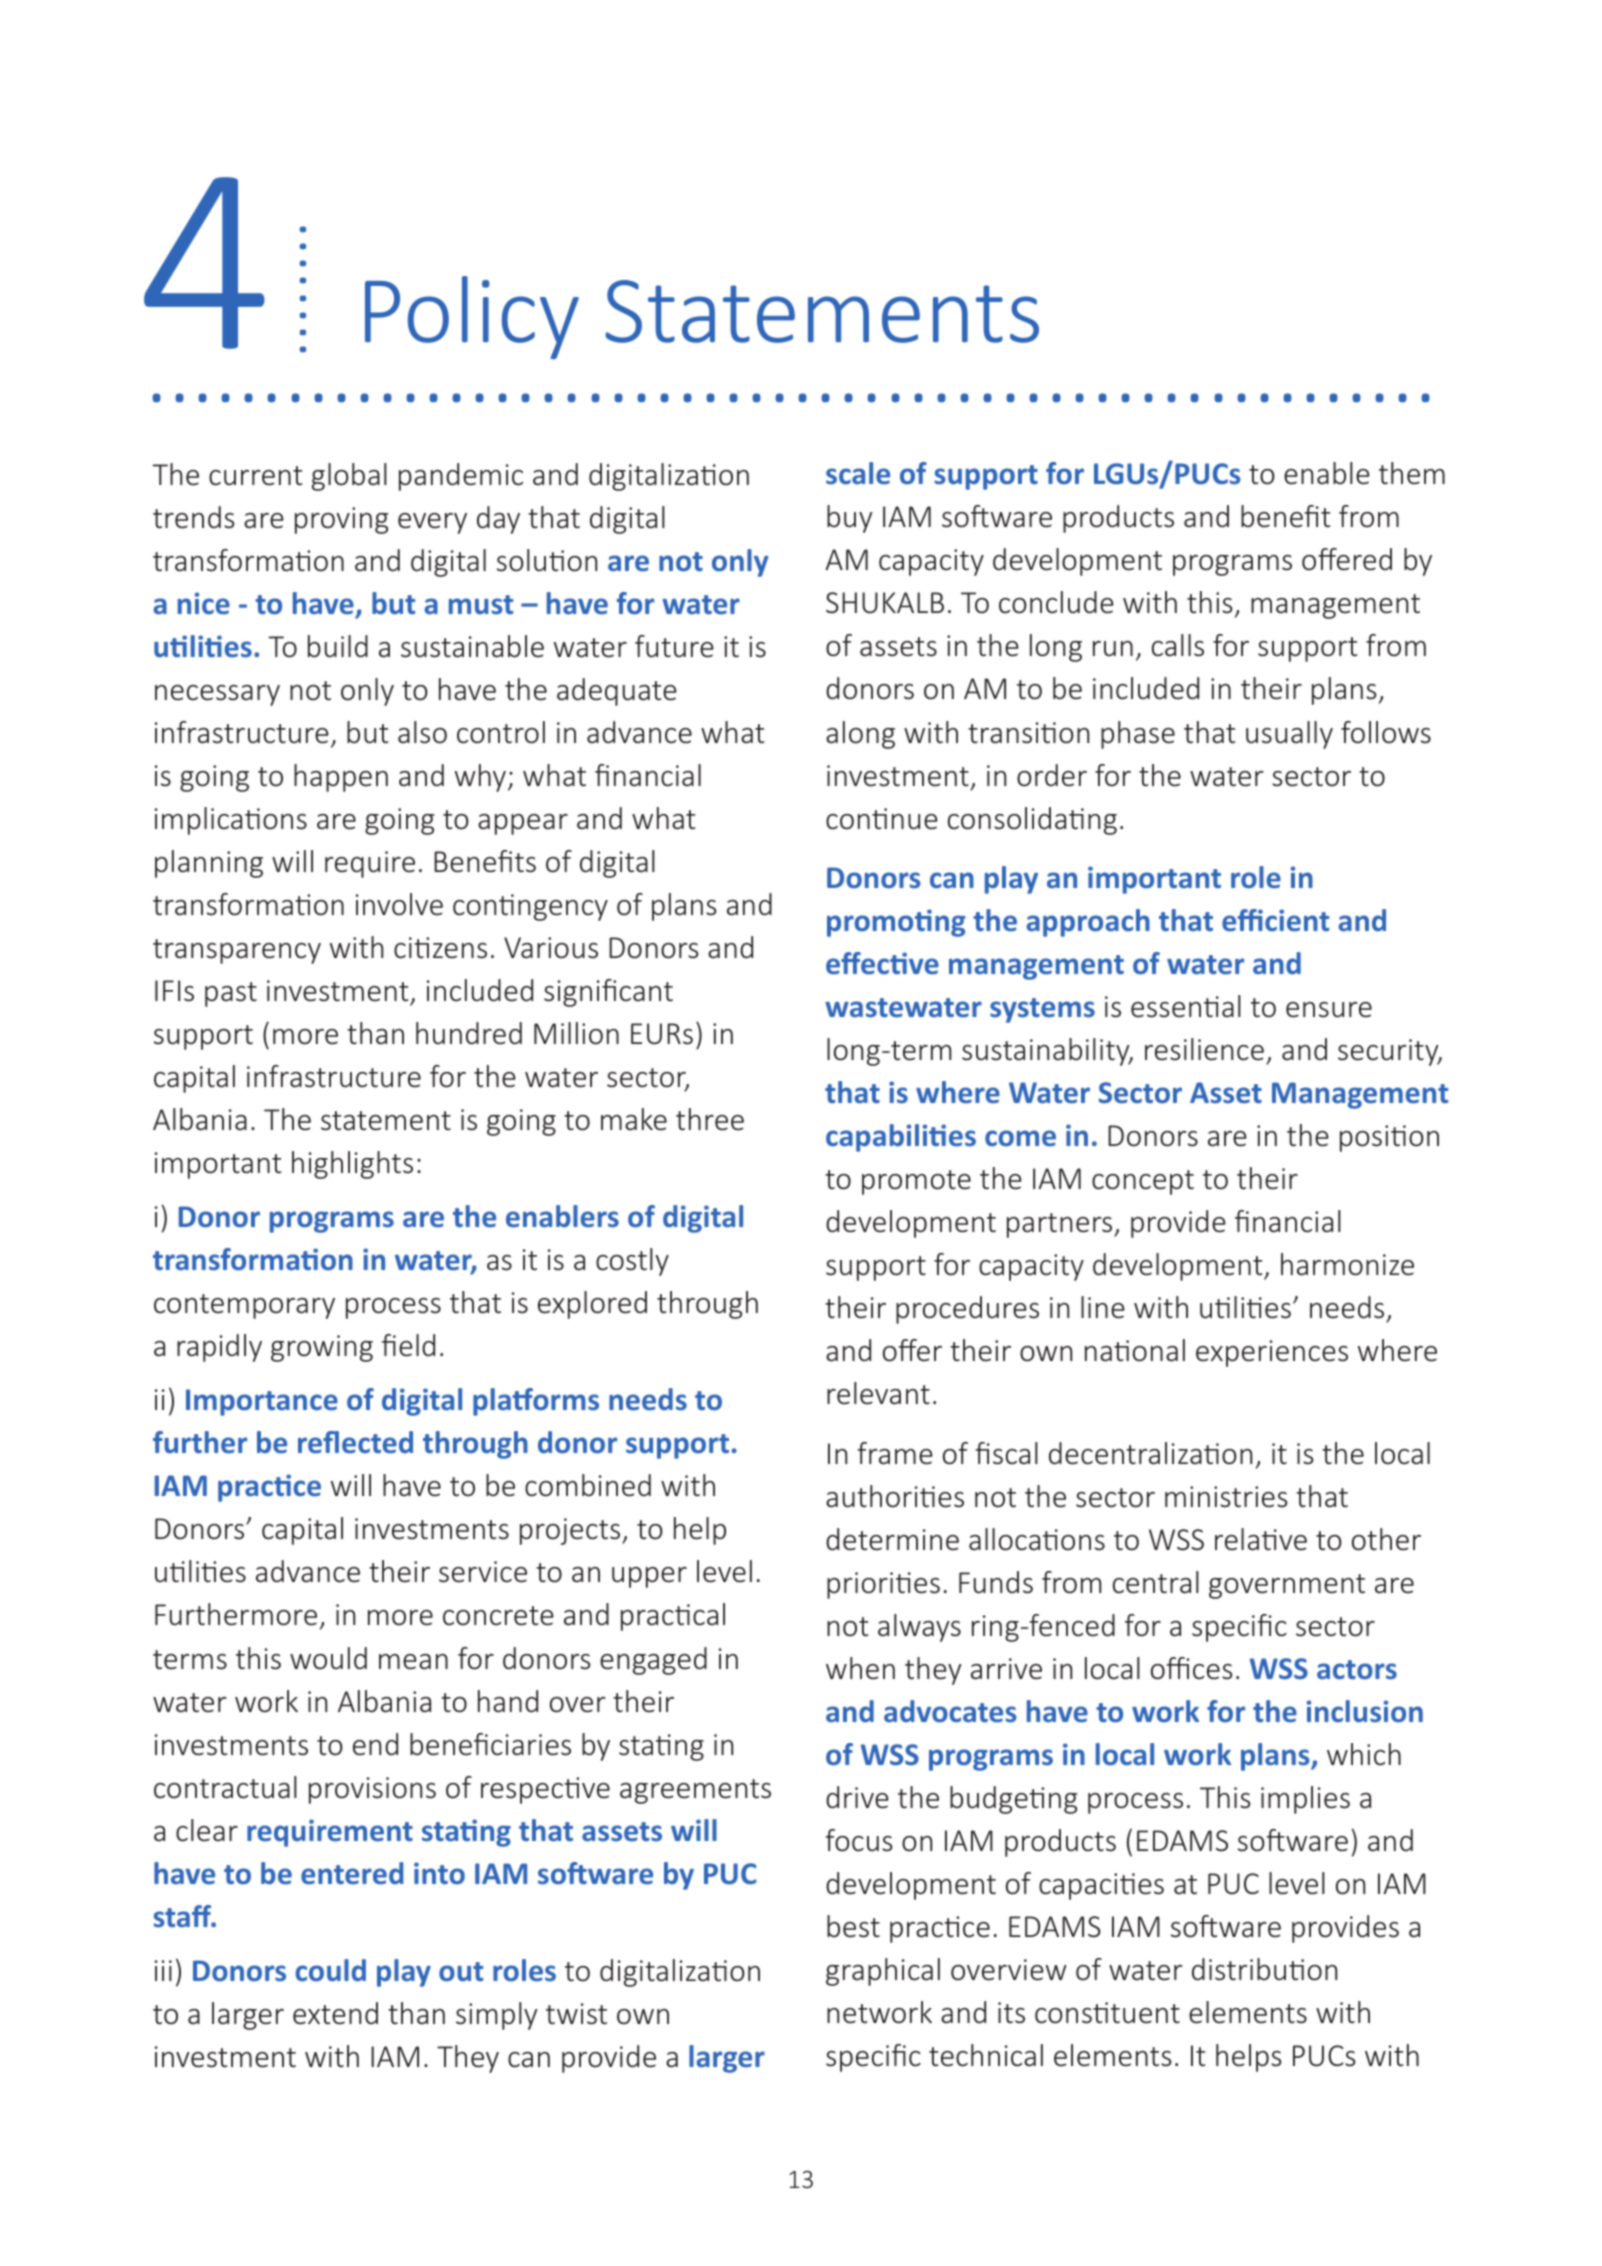 This screenshot has height=2266, width=1602. I want to click on graphical, so click(883, 1972).
